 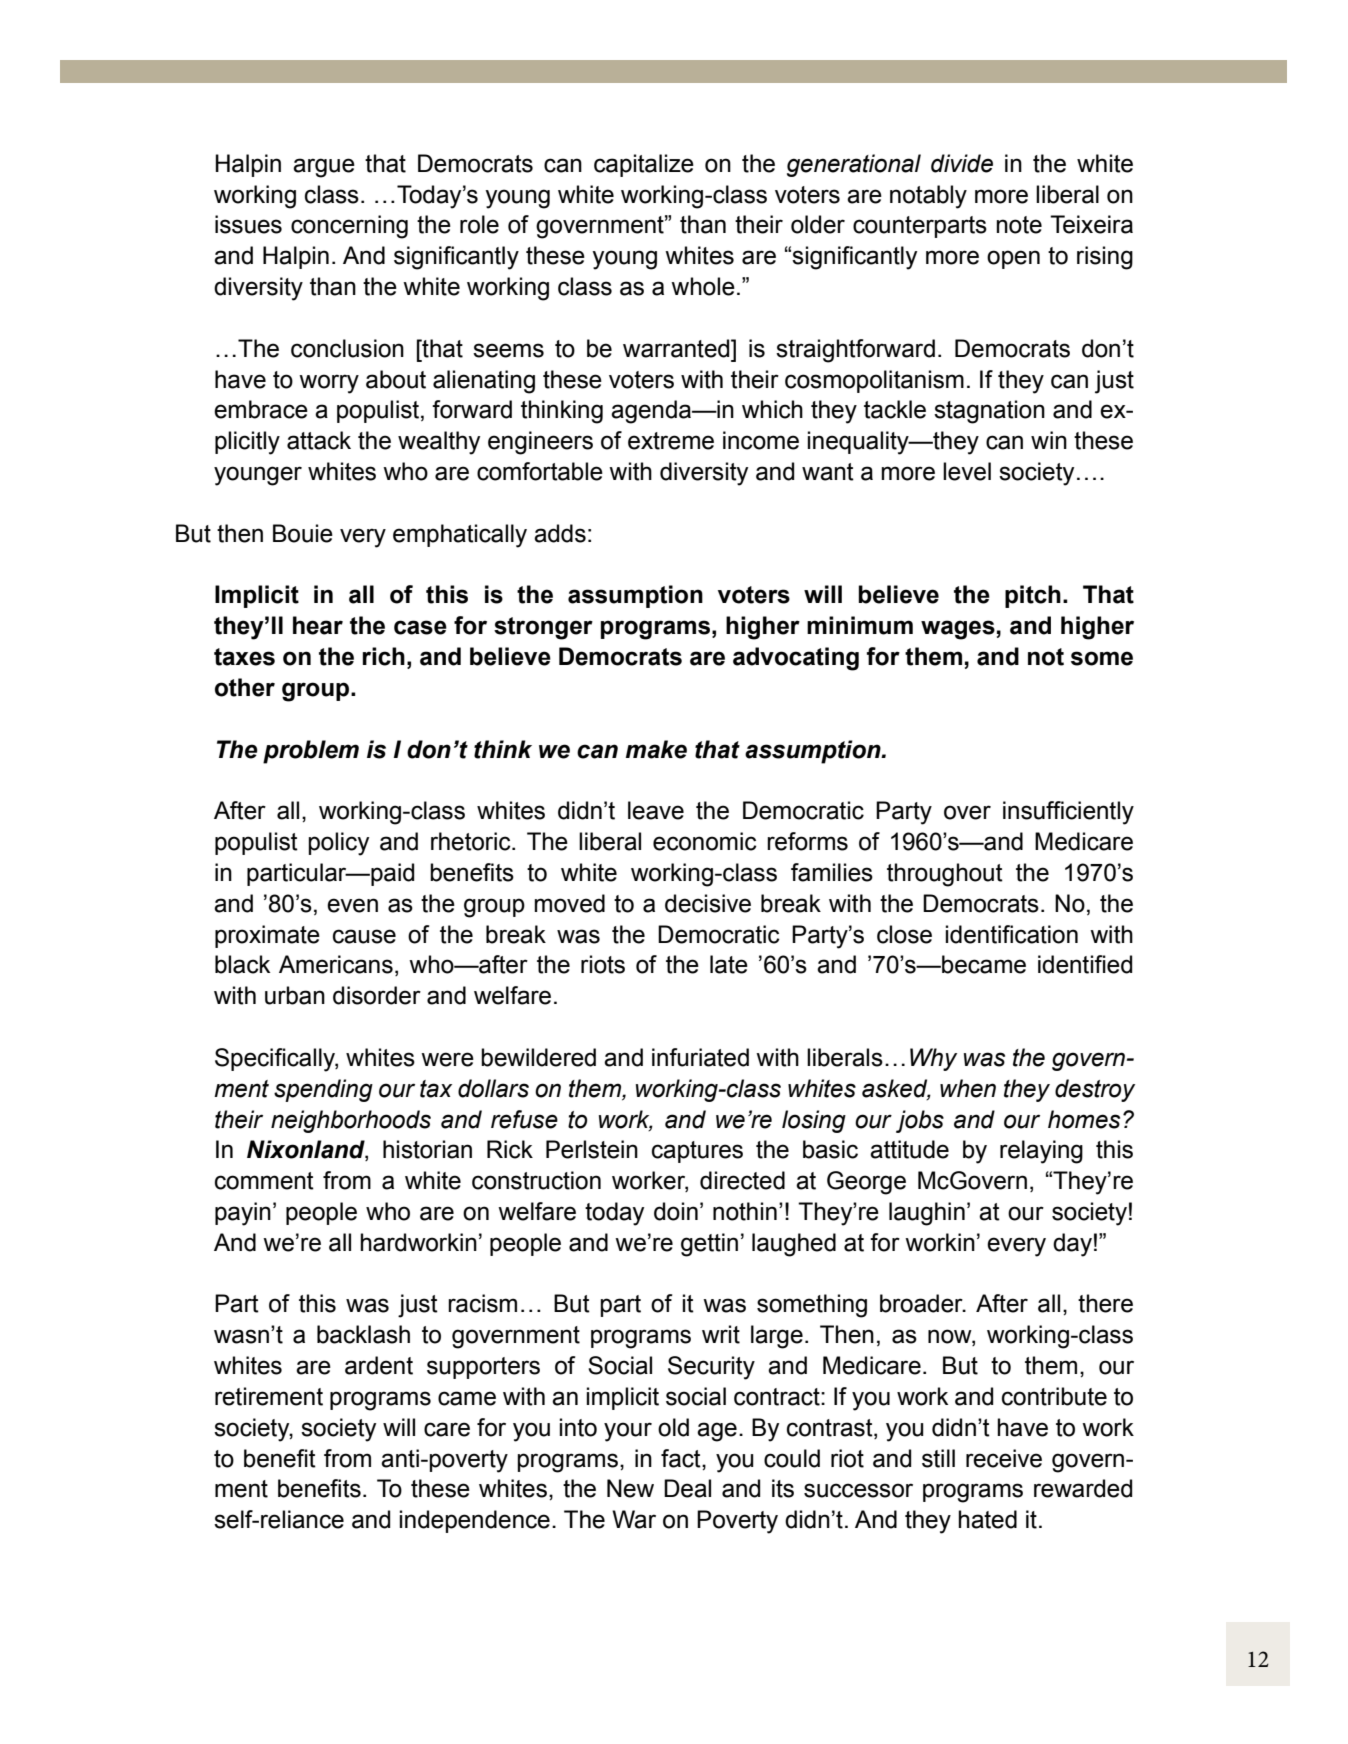 I want to click on independence, so click(x=475, y=1521).
